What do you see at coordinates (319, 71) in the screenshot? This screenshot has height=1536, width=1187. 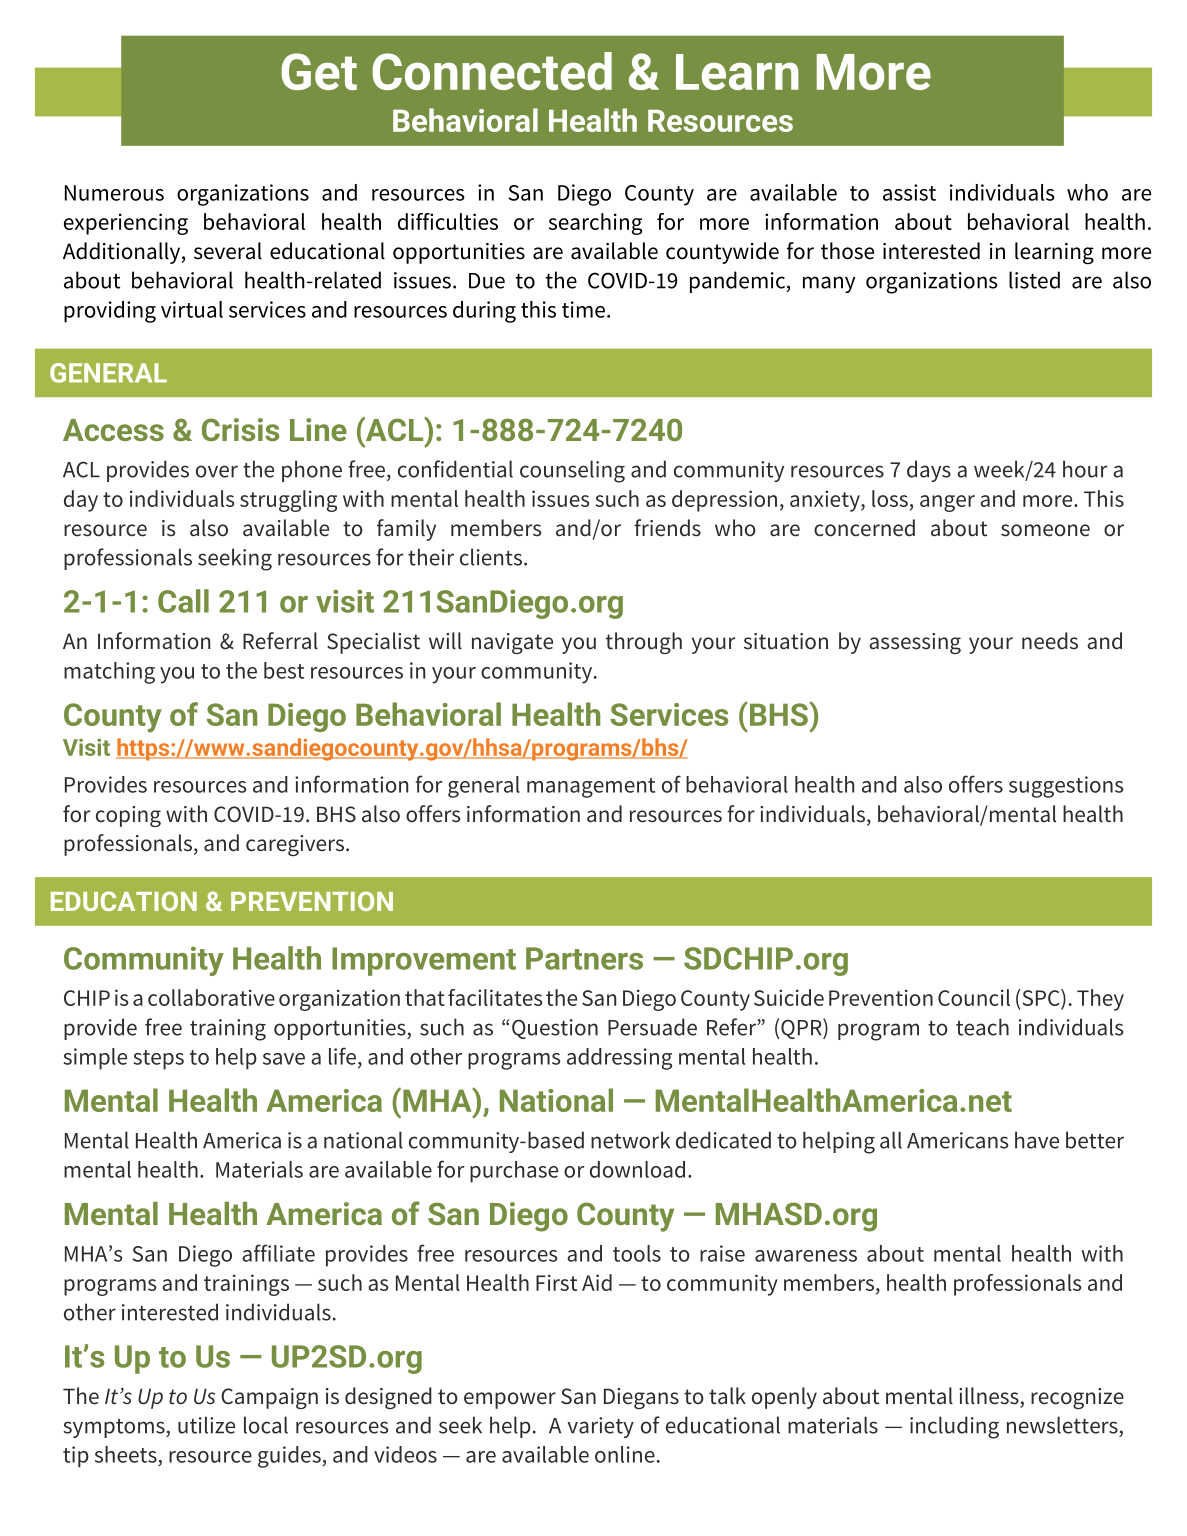 I see `Get` at bounding box center [319, 71].
